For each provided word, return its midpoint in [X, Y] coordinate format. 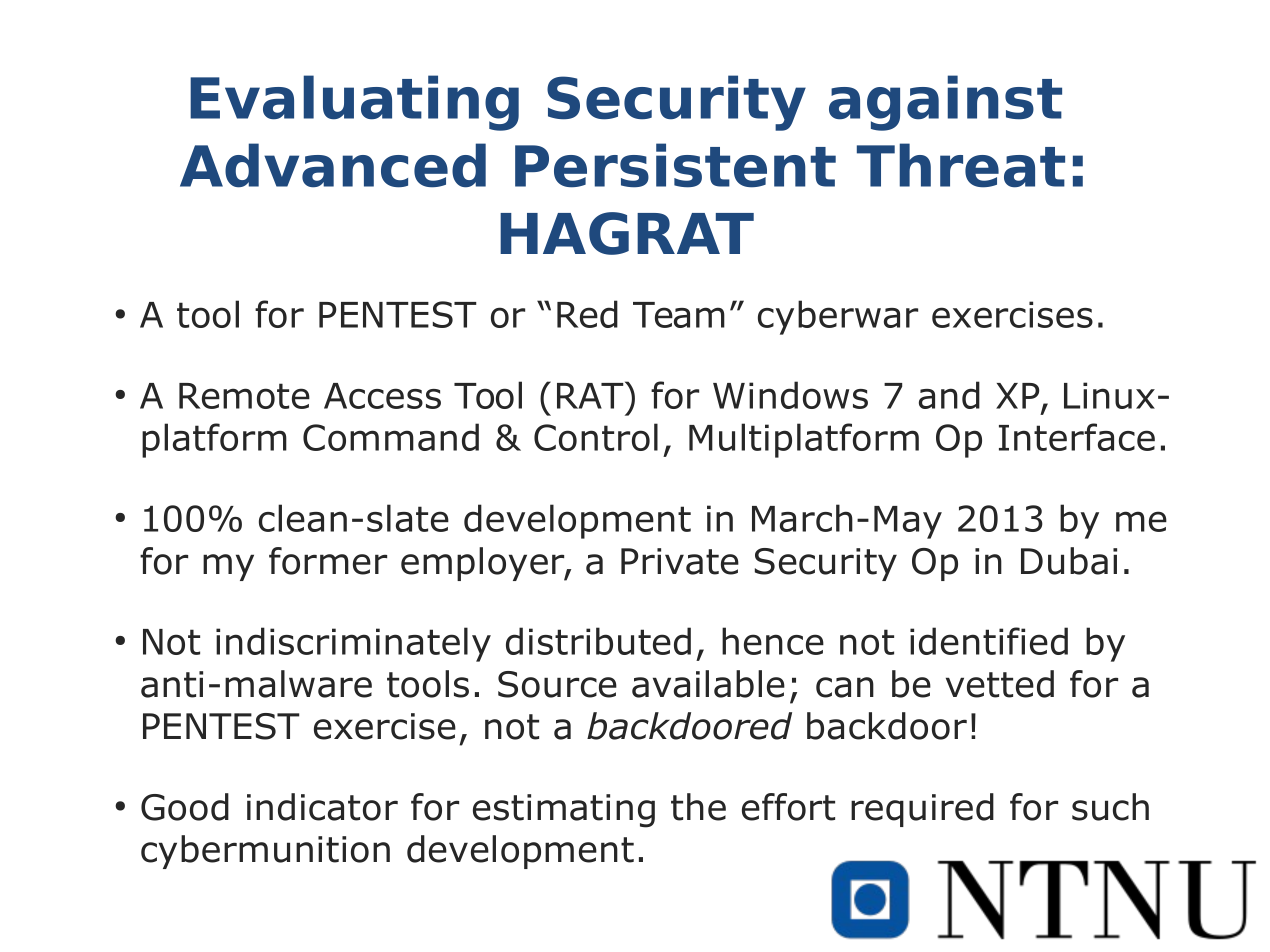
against [945, 103]
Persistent [675, 165]
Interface [1077, 437]
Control [596, 437]
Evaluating [354, 103]
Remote [244, 396]
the [698, 807]
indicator [322, 807]
